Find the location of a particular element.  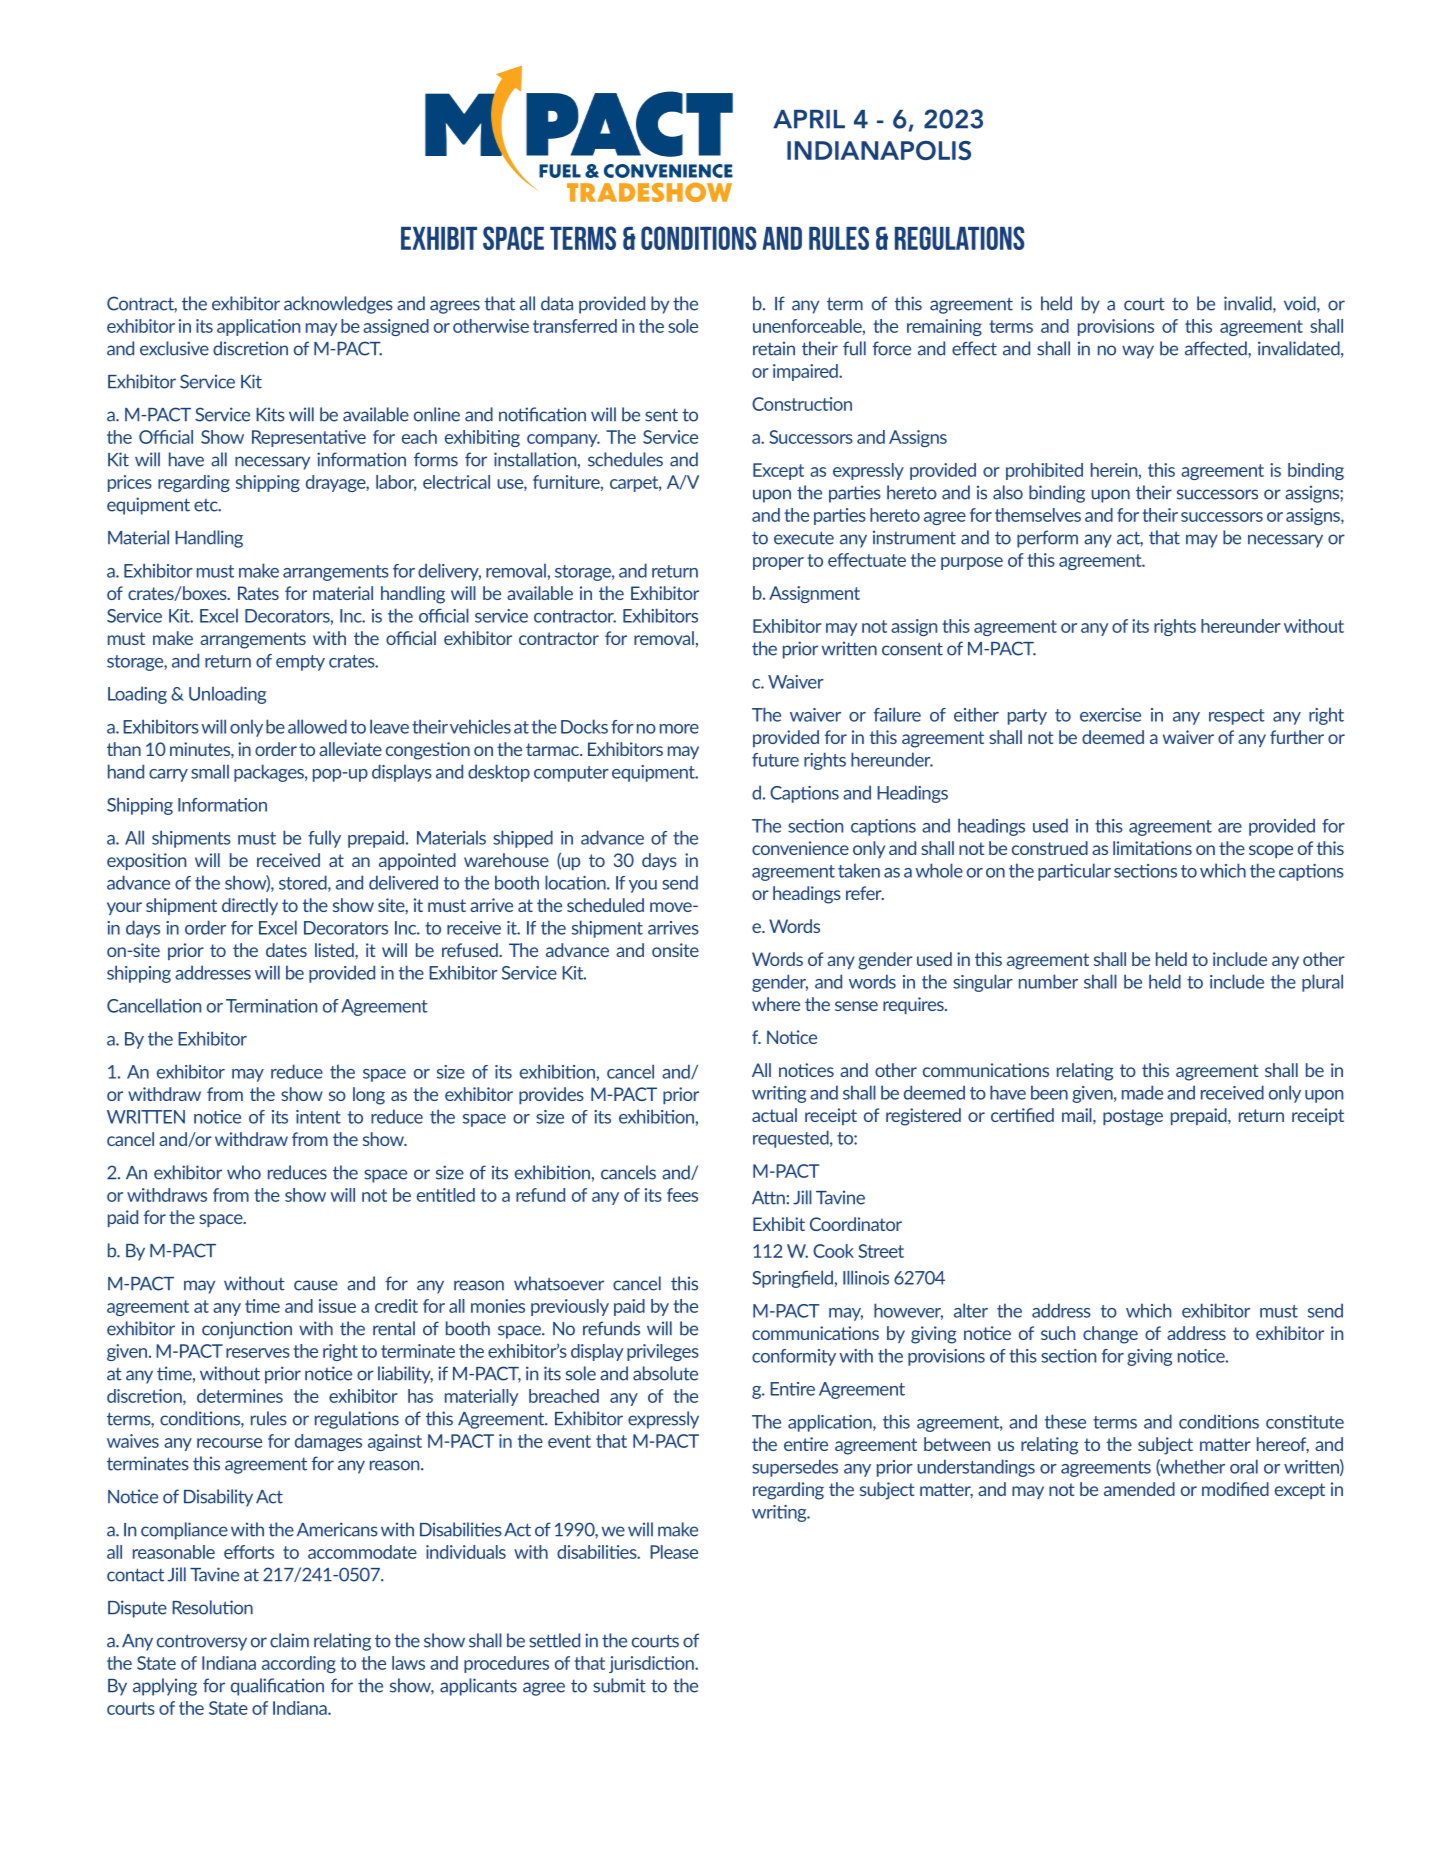

Kits is located at coordinates (270, 414).
